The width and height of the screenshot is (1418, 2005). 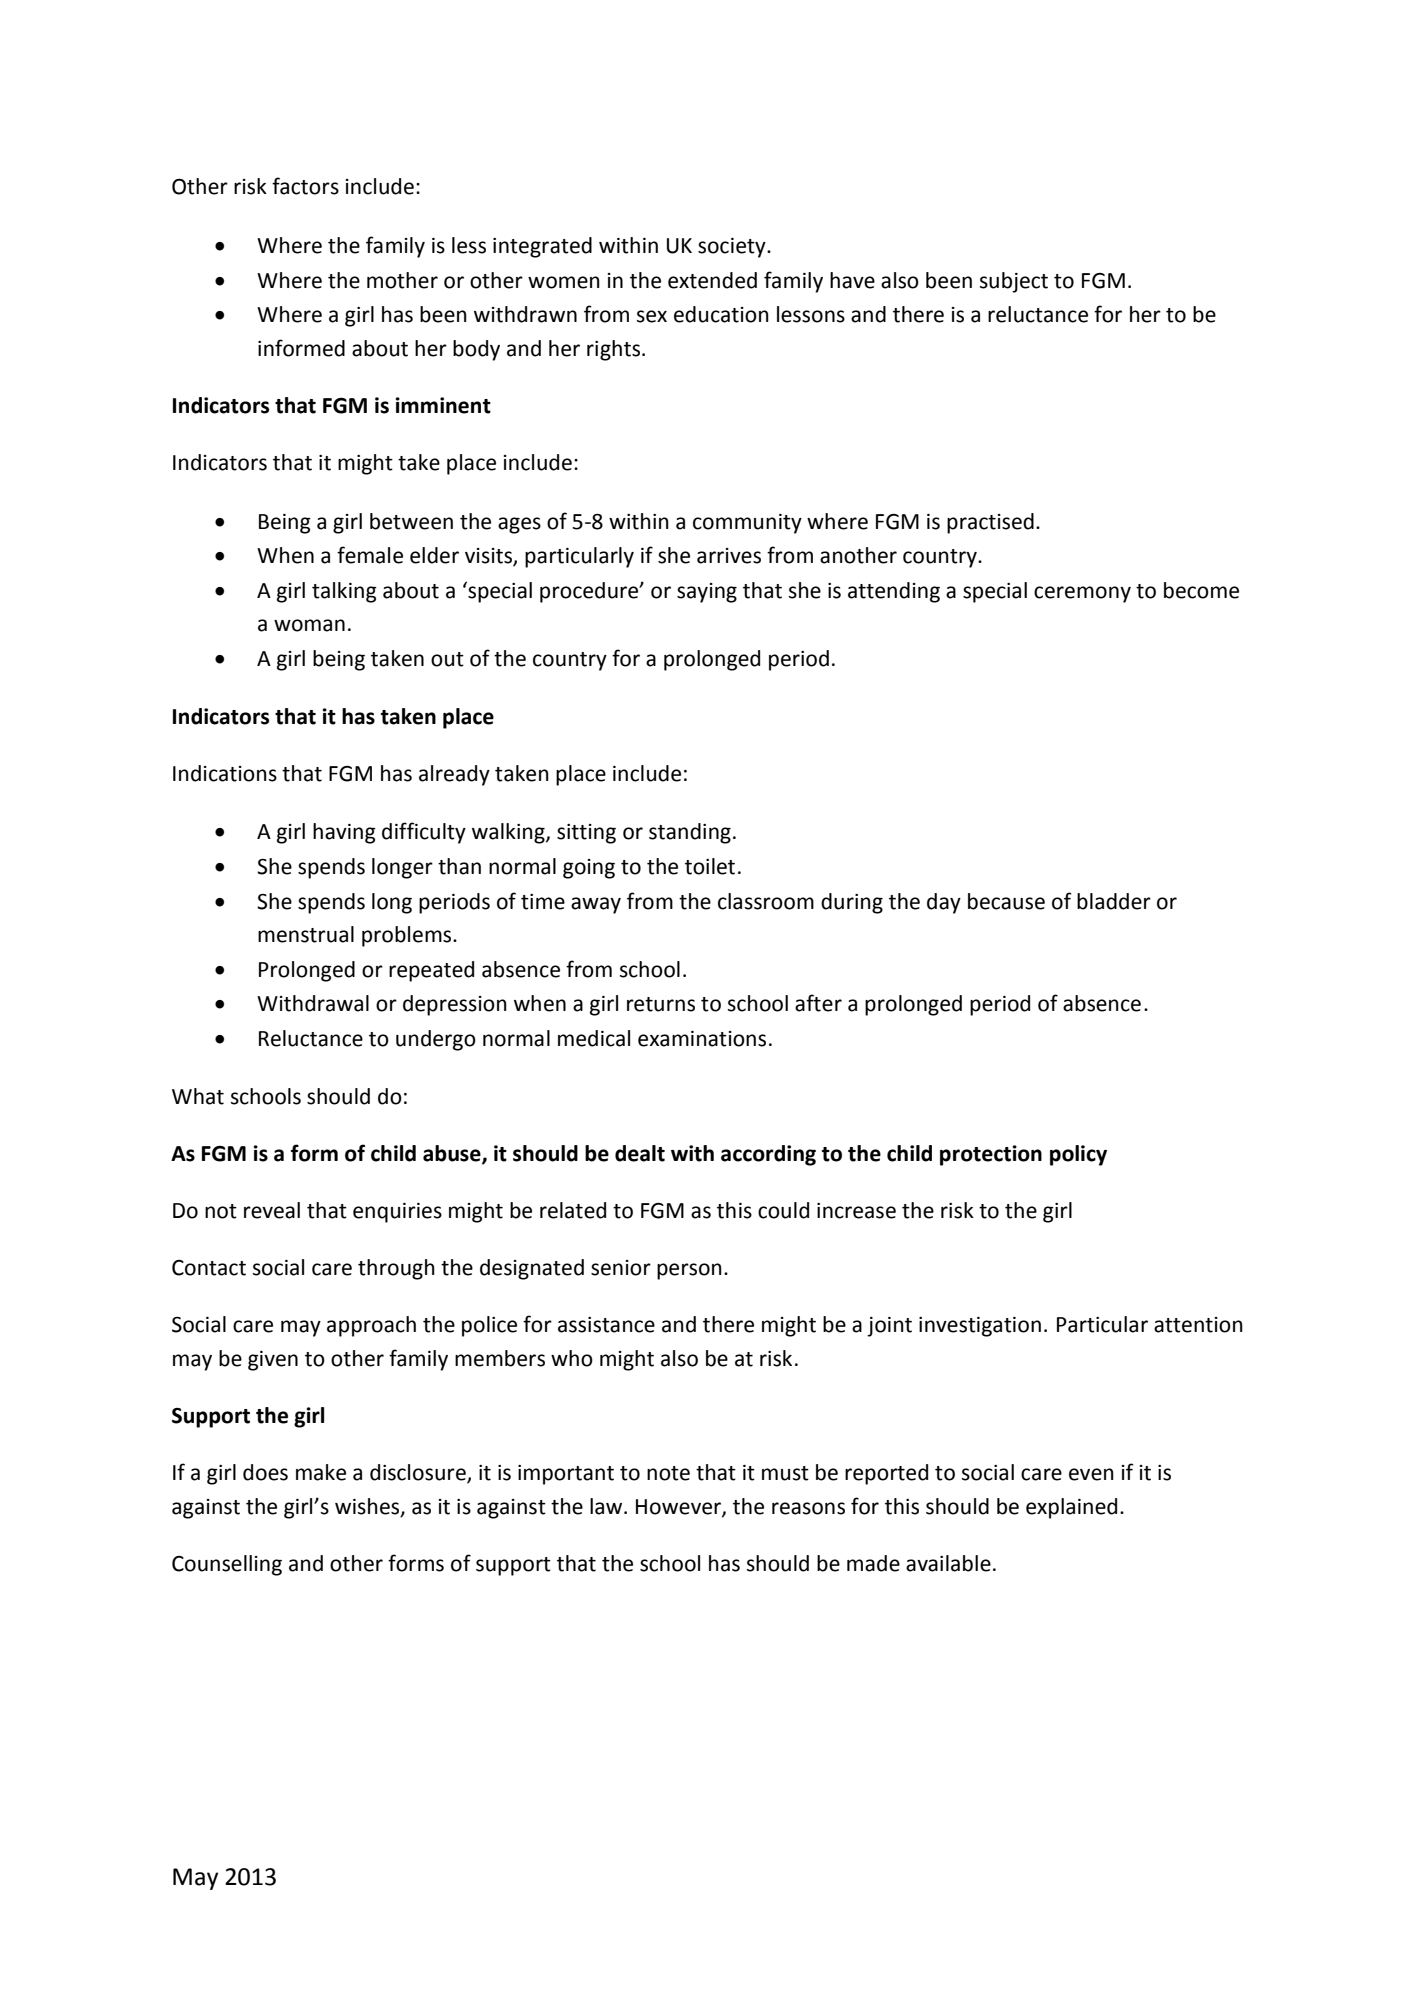 I want to click on factors, so click(x=305, y=186).
